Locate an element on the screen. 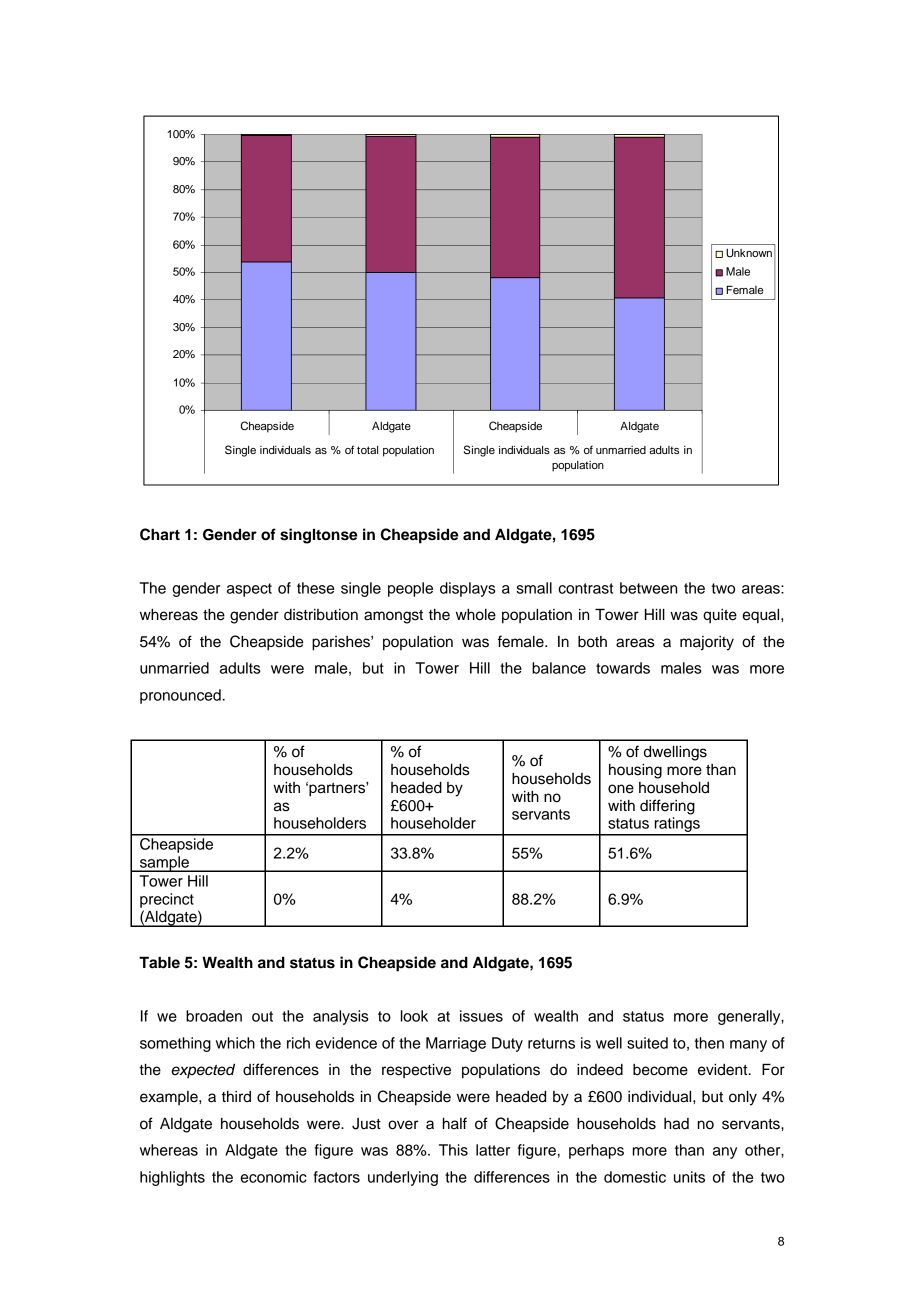 This screenshot has height=1308, width=924. sample is located at coordinates (164, 864).
